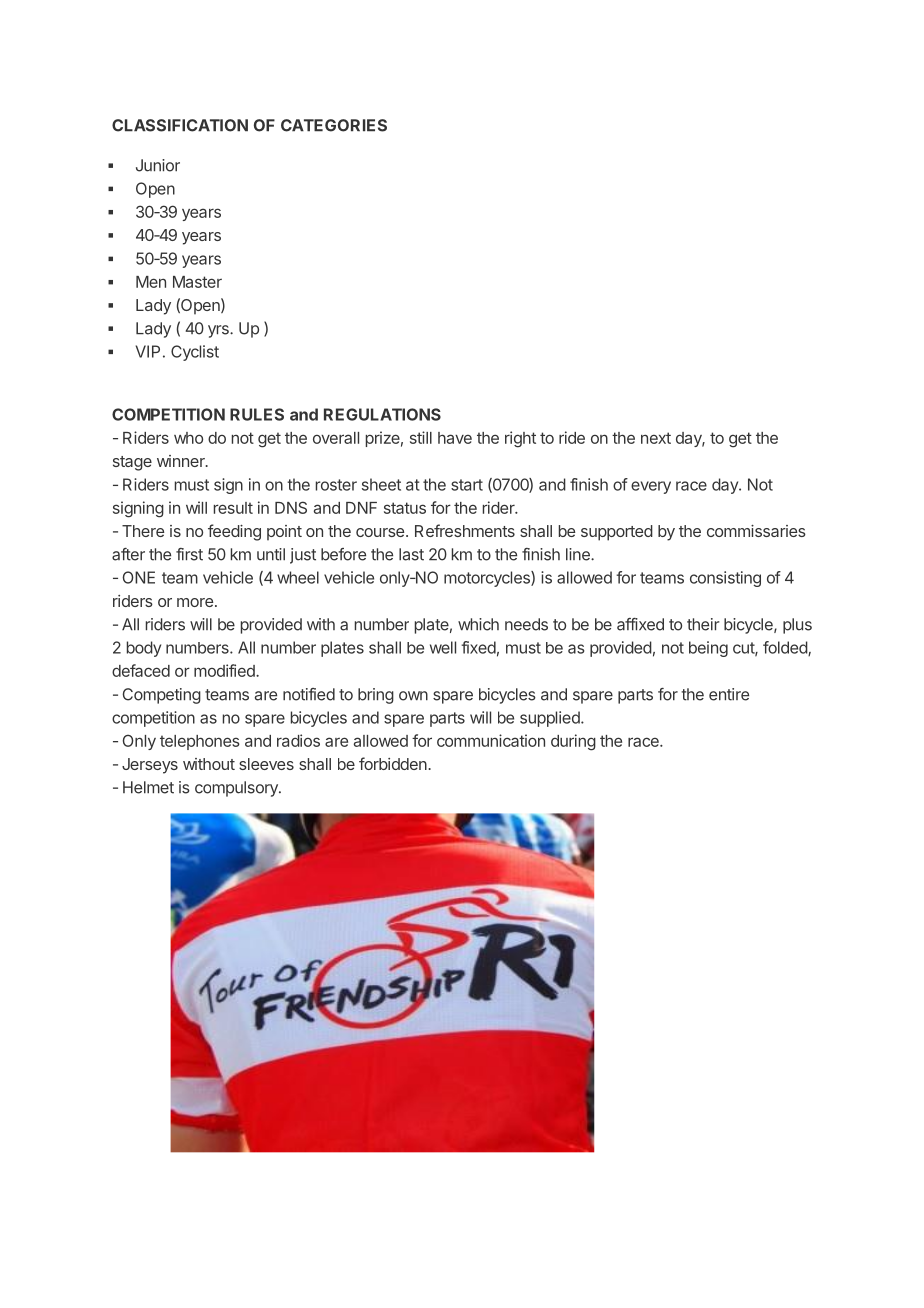 This page has height=1308, width=924. I want to click on Cyclist, so click(195, 353).
